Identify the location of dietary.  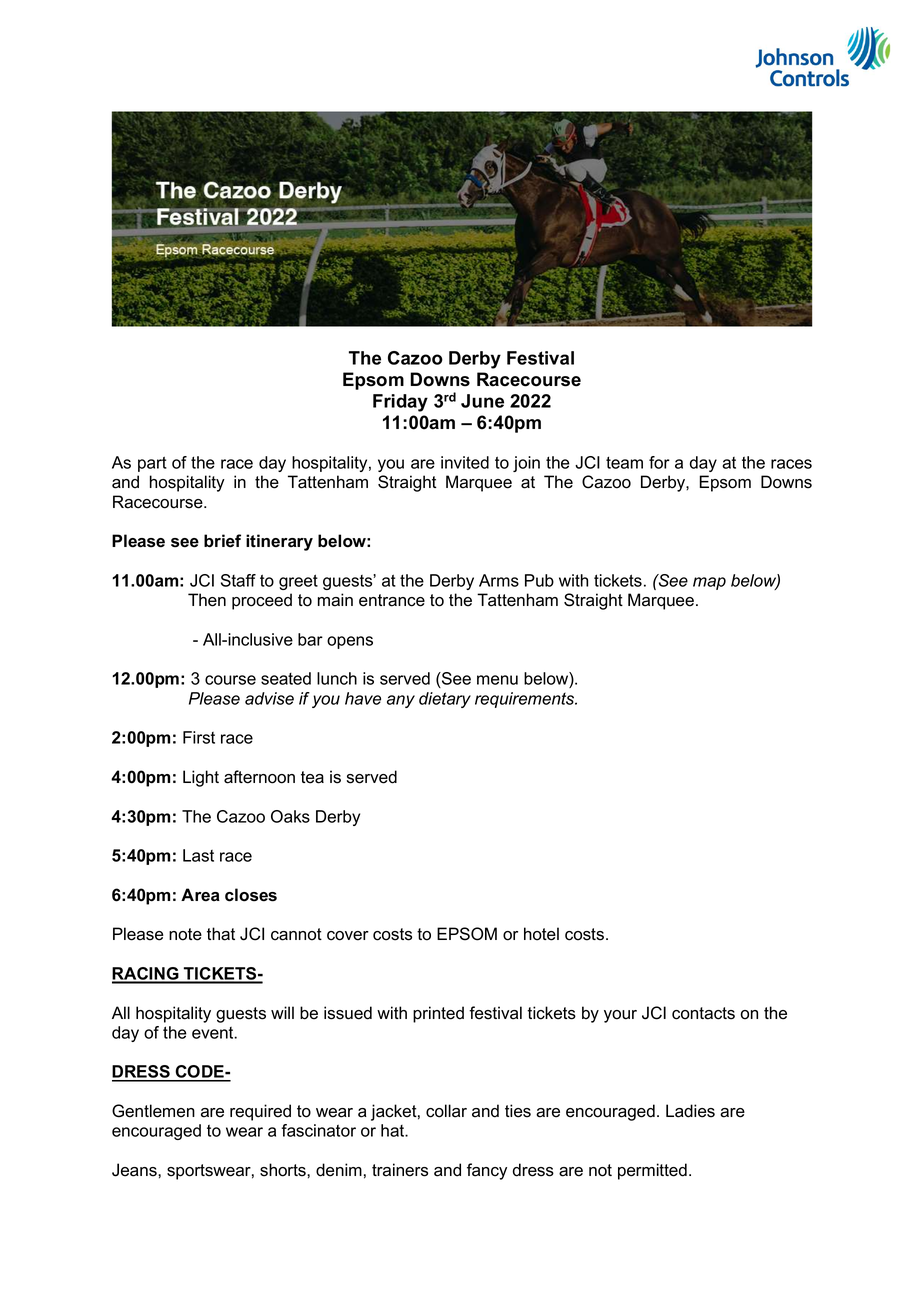
(445, 700).
